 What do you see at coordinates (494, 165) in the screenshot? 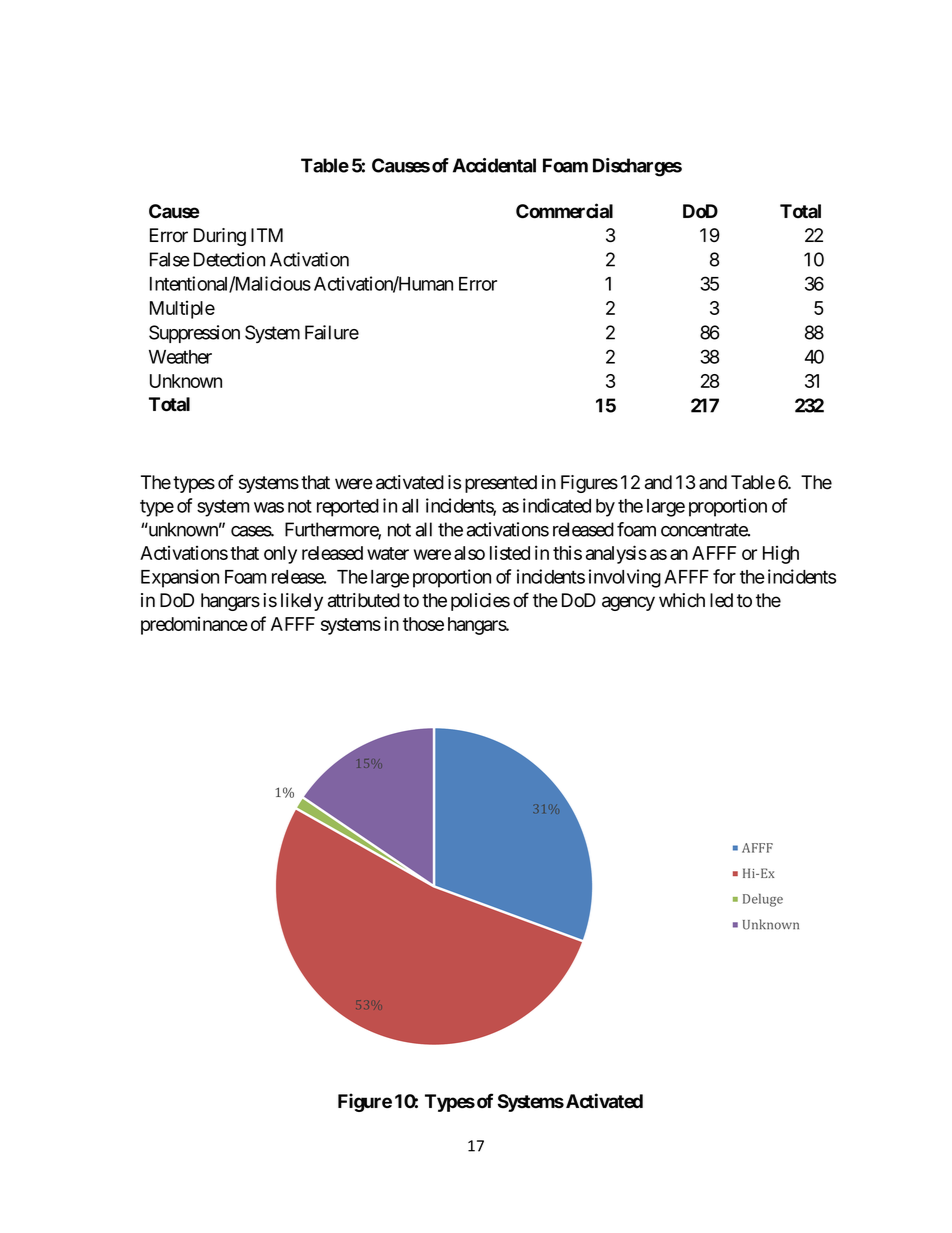
I see `Accidental` at bounding box center [494, 165].
